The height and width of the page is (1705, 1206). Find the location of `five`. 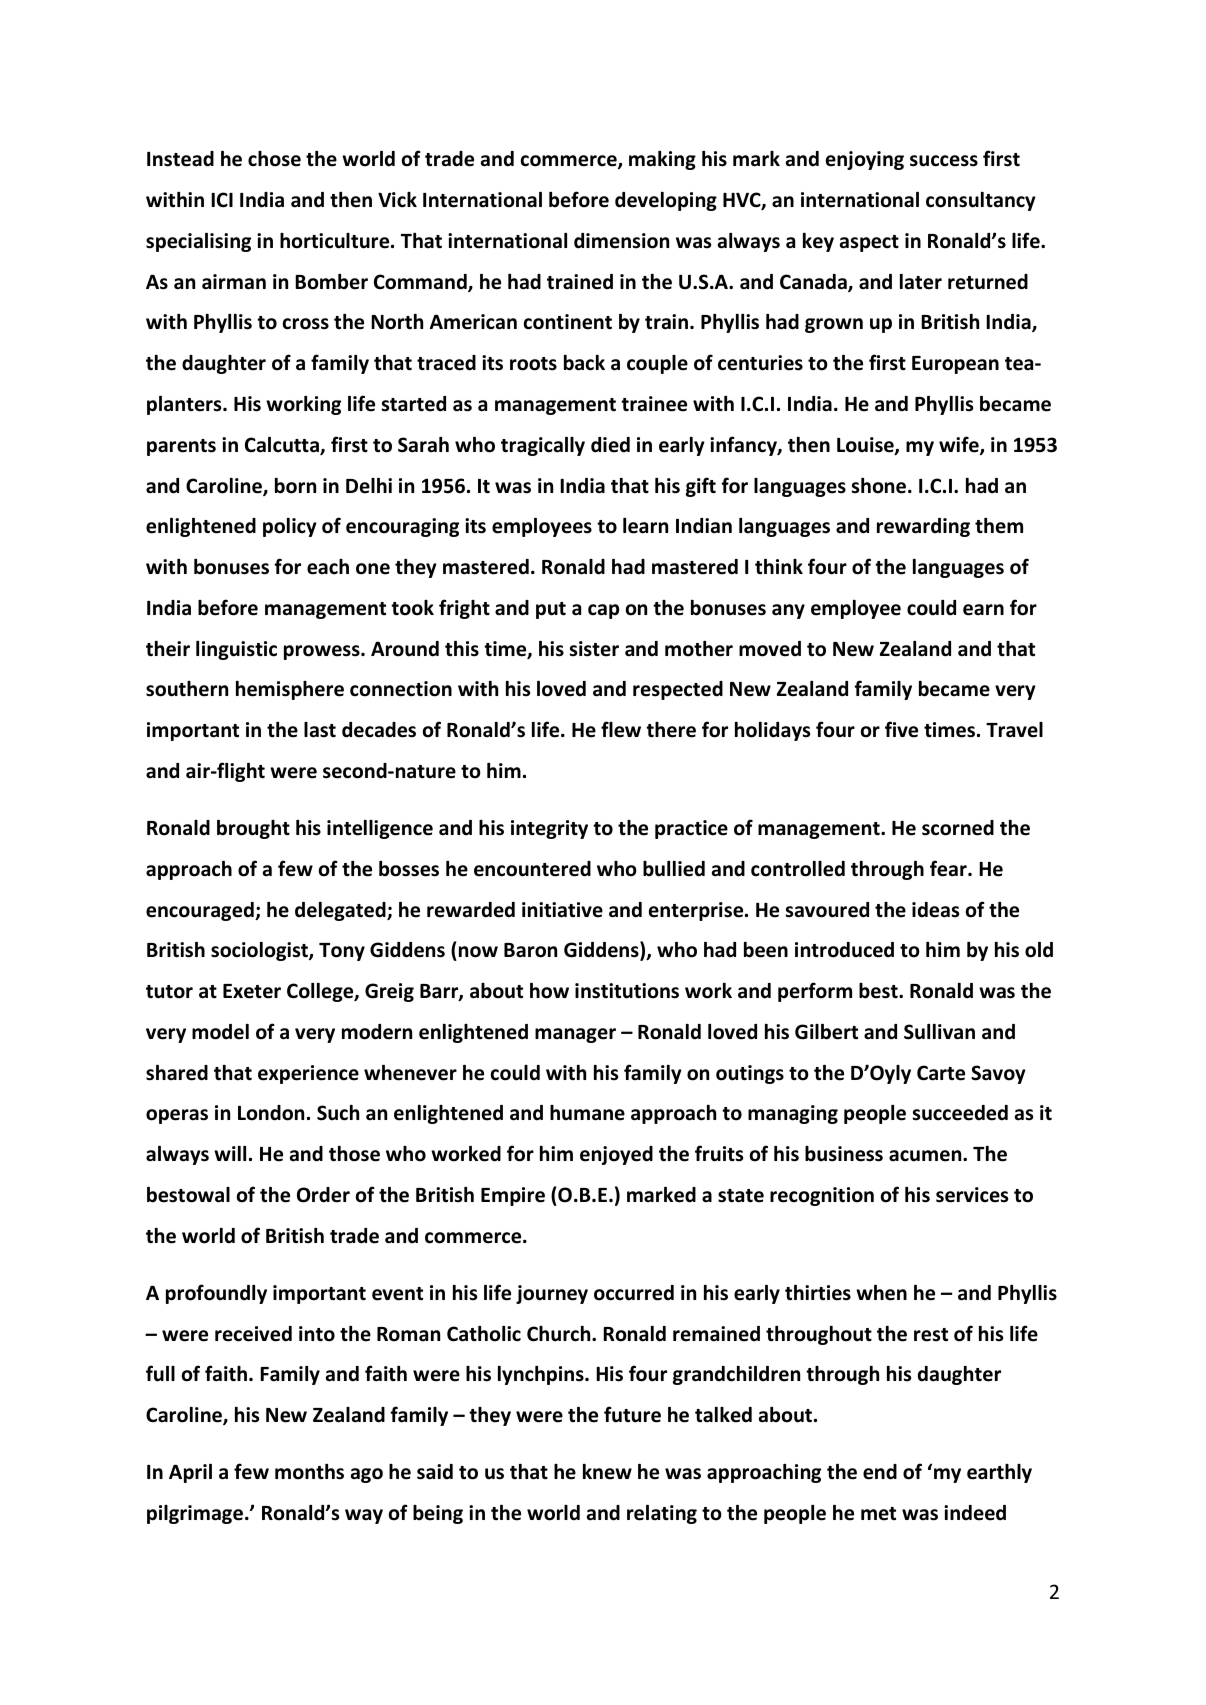

five is located at coordinates (901, 729).
